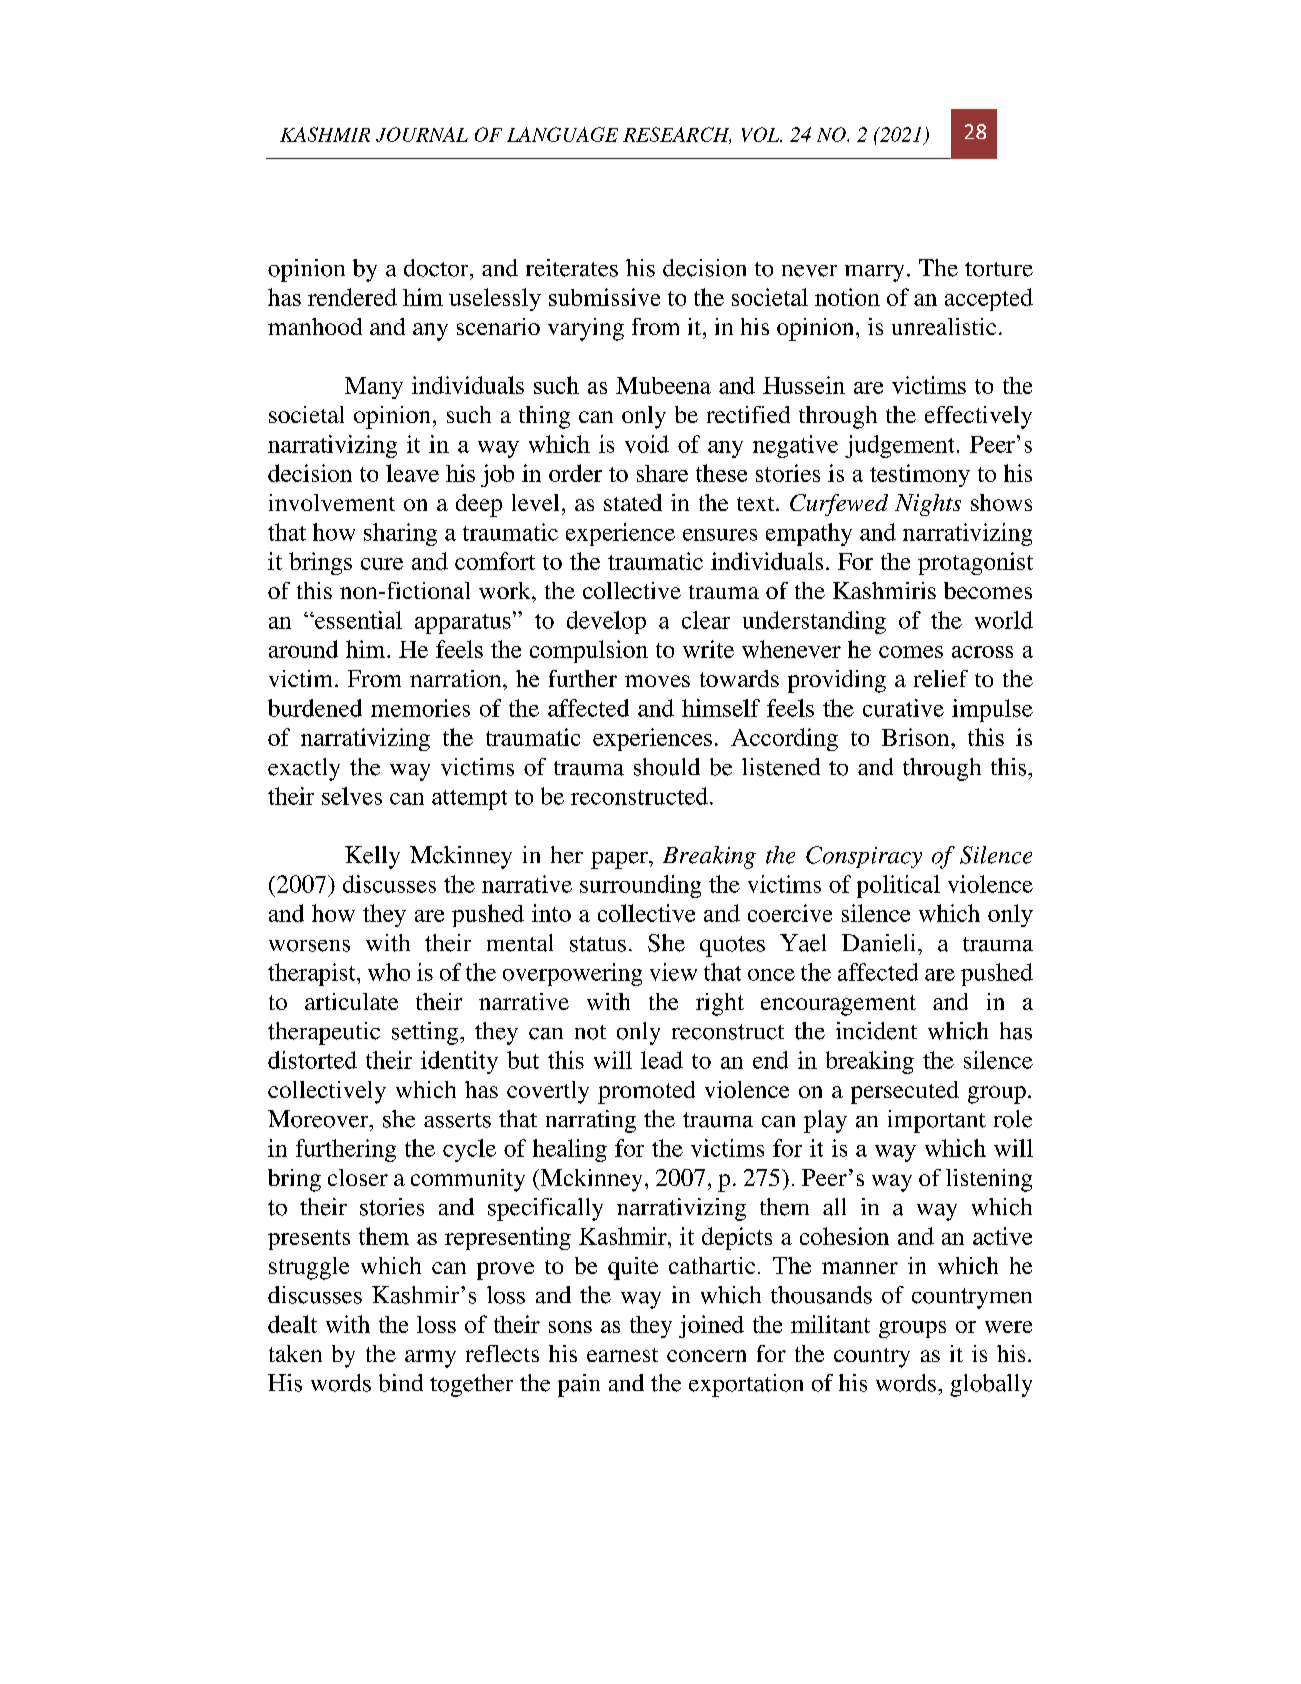 The image size is (1301, 1684). Describe the element at coordinates (401, 1383) in the document. I see `bind` at that location.
